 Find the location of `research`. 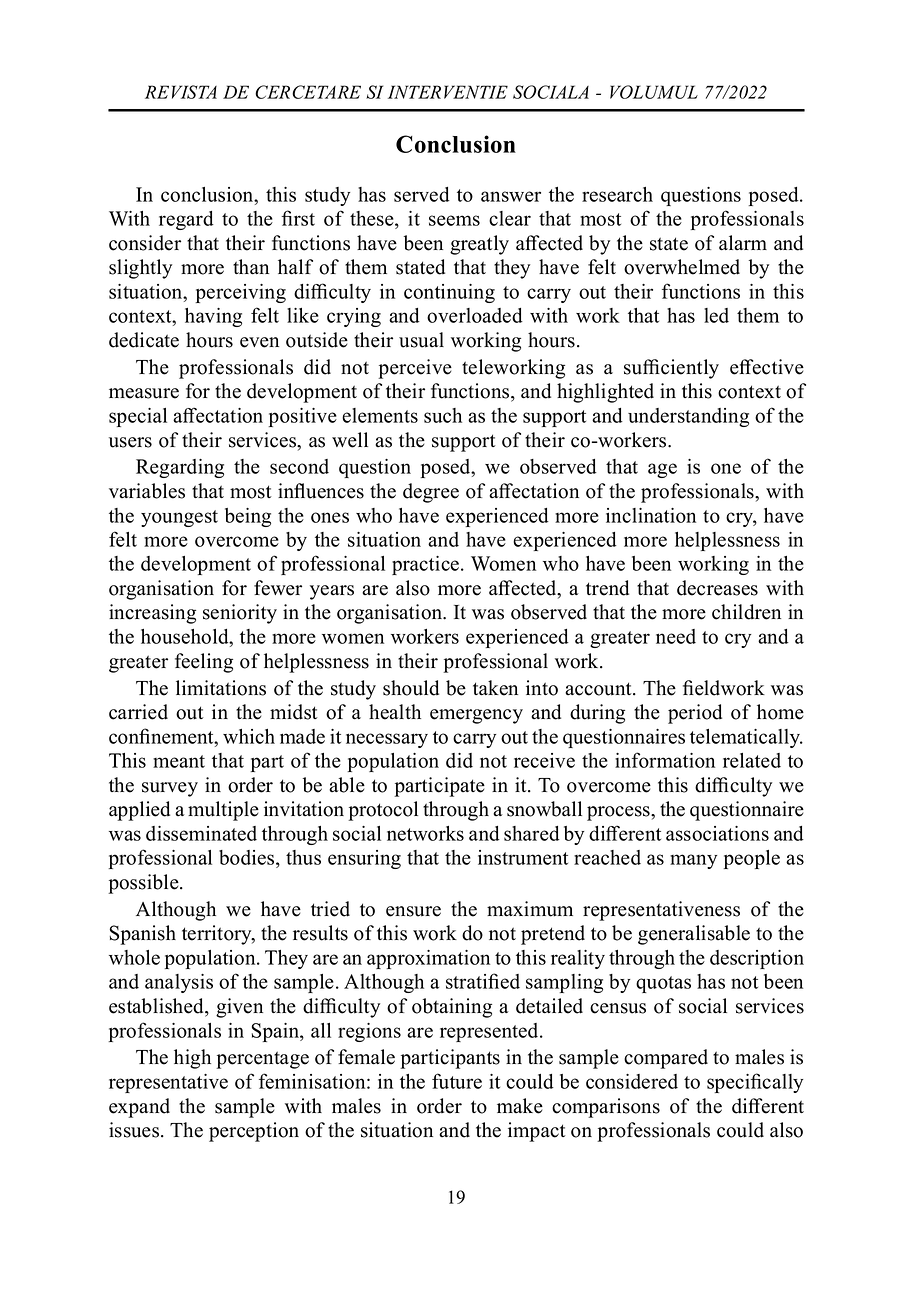

research is located at coordinates (617, 194).
